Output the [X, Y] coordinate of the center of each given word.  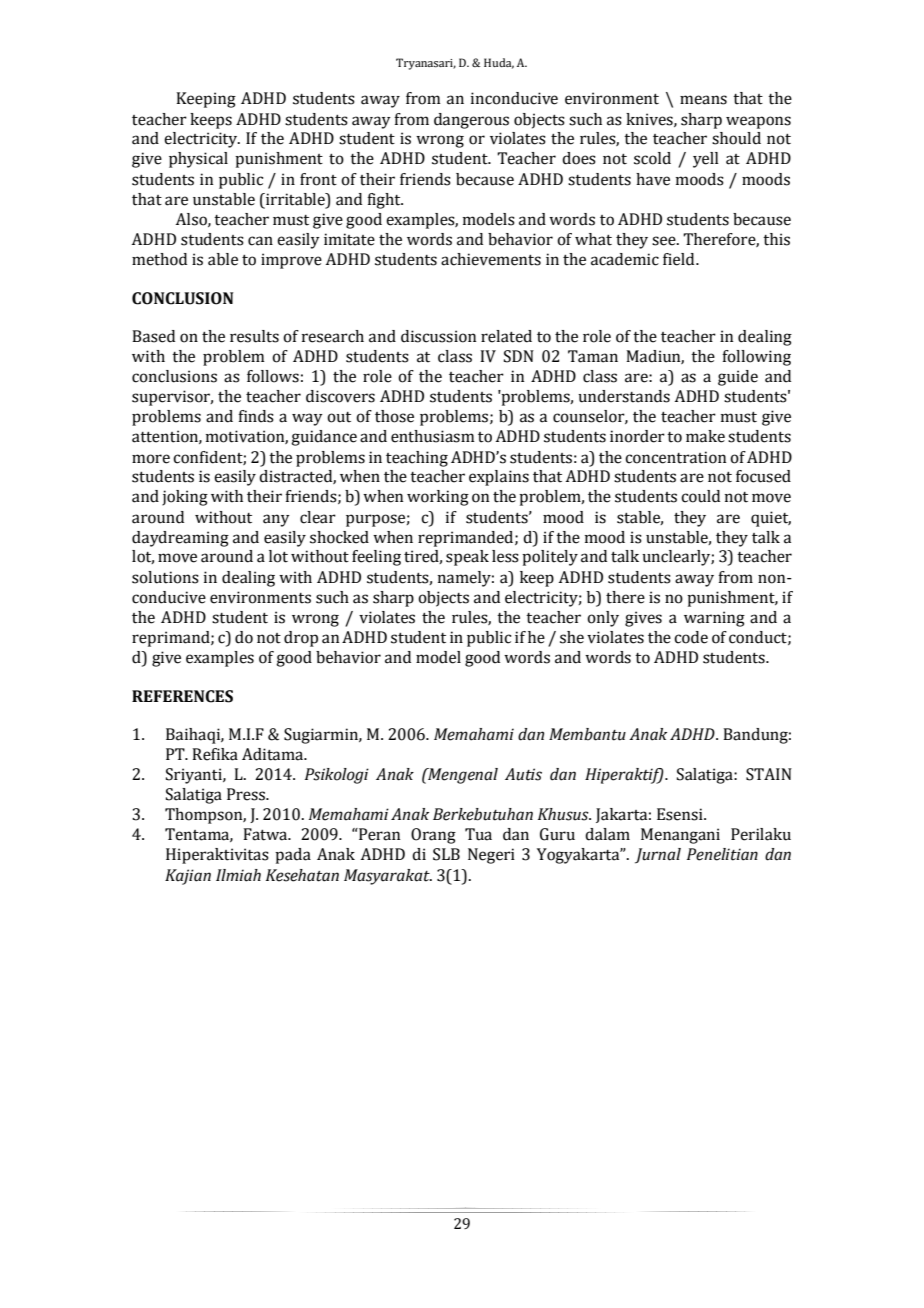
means [703, 100]
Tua [478, 834]
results [254, 336]
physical [198, 160]
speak [467, 558]
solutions [165, 577]
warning [714, 619]
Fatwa [266, 834]
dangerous [471, 121]
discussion [438, 336]
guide [738, 378]
